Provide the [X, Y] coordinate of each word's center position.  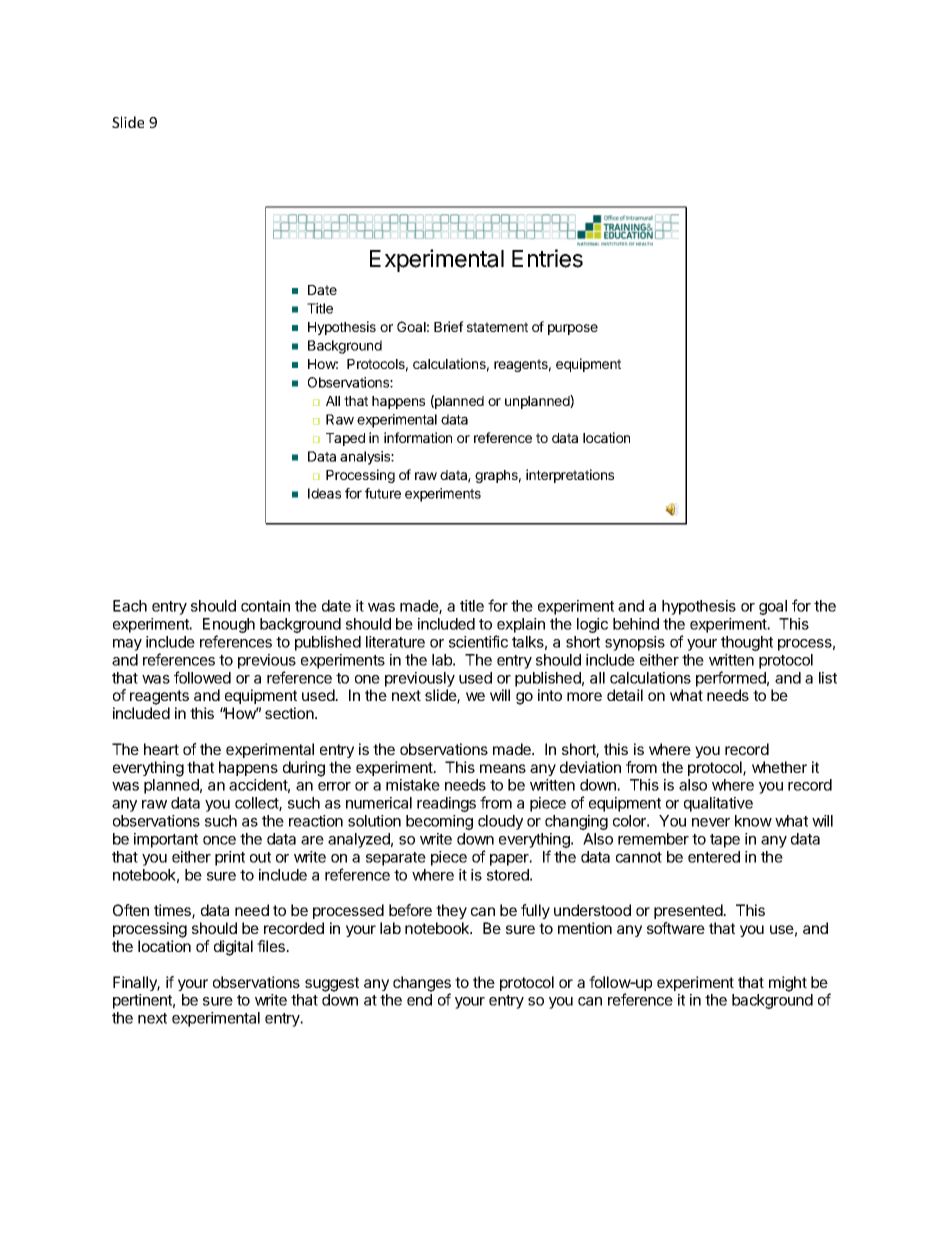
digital [233, 948]
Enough [229, 627]
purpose [573, 329]
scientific [478, 641]
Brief [449, 326]
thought [747, 643]
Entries [547, 258]
